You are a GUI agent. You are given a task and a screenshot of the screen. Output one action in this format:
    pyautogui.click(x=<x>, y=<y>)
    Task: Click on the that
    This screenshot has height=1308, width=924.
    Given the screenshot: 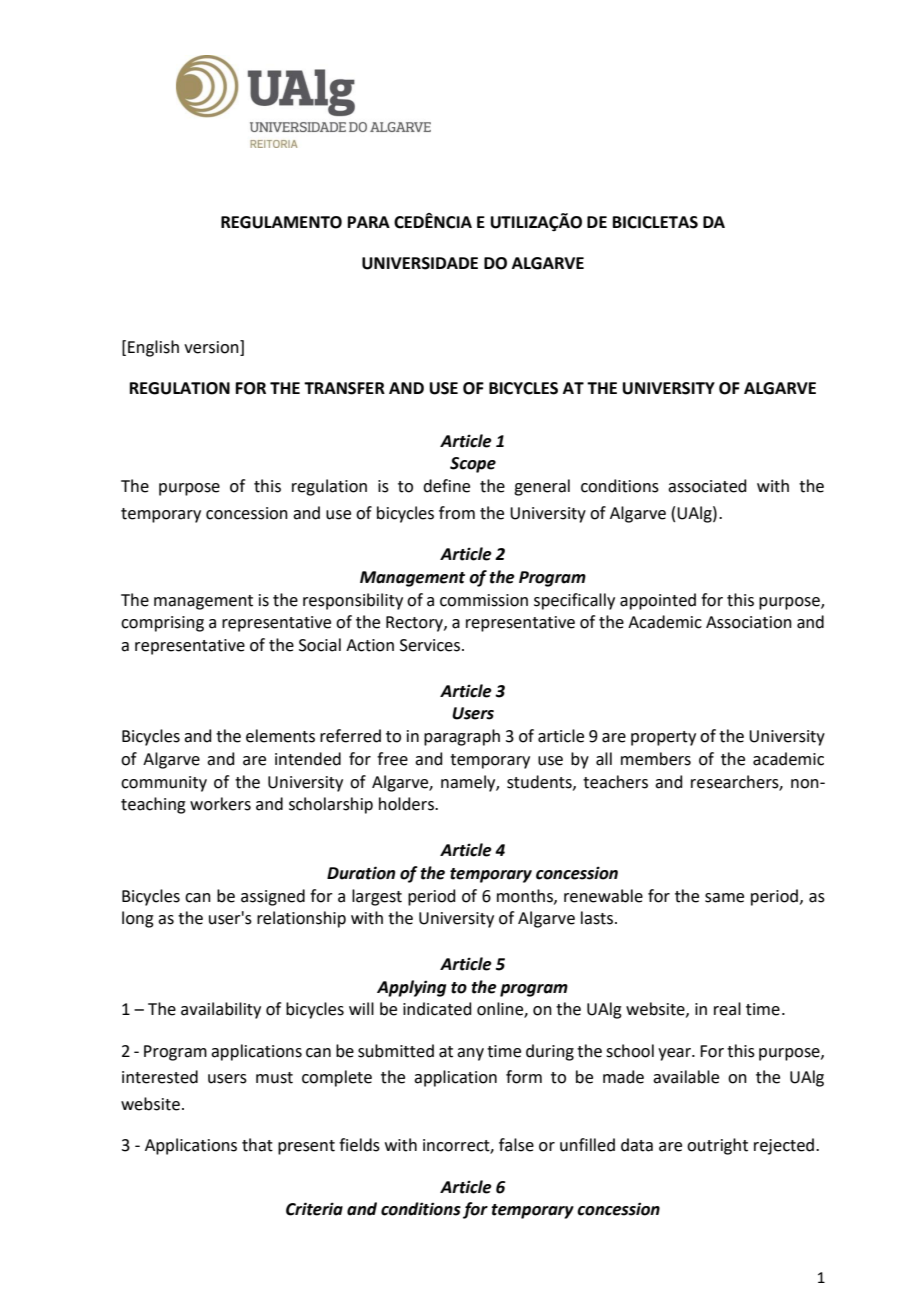 What is the action you would take?
    pyautogui.click(x=257, y=1145)
